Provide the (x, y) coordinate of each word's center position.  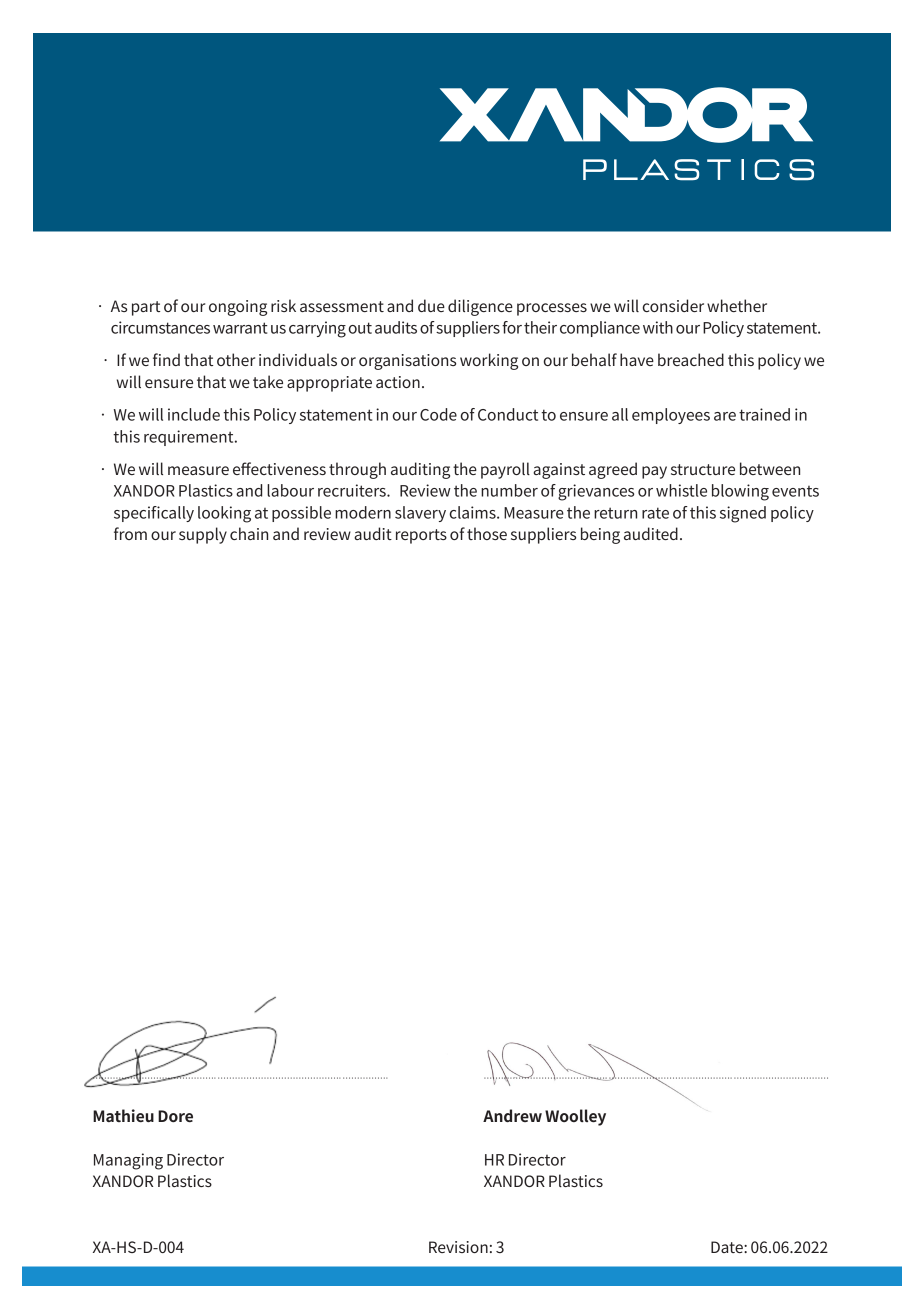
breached (691, 359)
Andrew (512, 1115)
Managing (128, 1161)
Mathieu (123, 1115)
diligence (480, 307)
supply (203, 535)
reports (421, 536)
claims (474, 512)
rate (655, 513)
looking (224, 514)
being (600, 535)
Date (728, 1247)
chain (249, 533)
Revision (458, 1247)
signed (743, 514)
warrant (240, 328)
